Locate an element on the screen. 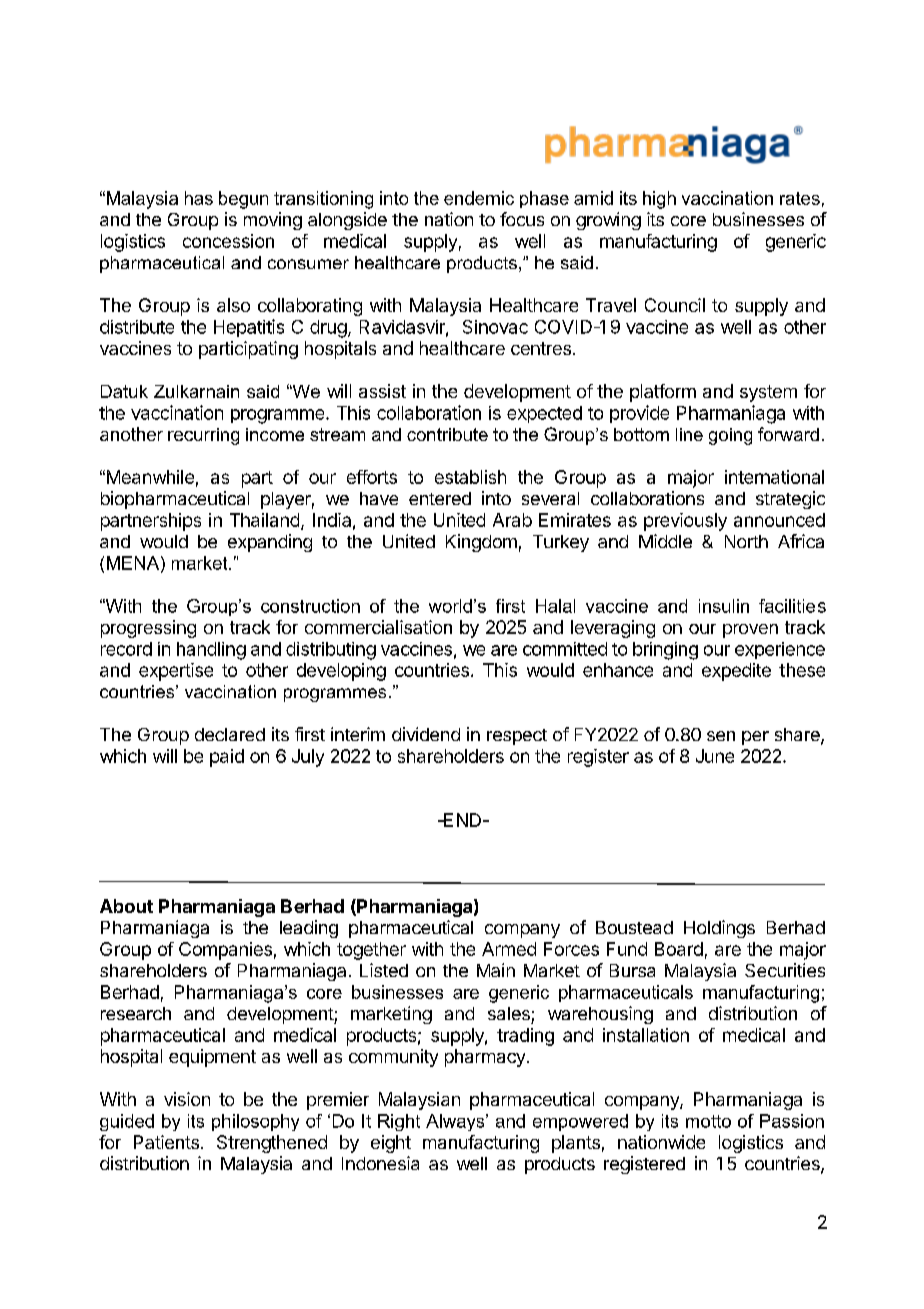  concession is located at coordinates (228, 241).
